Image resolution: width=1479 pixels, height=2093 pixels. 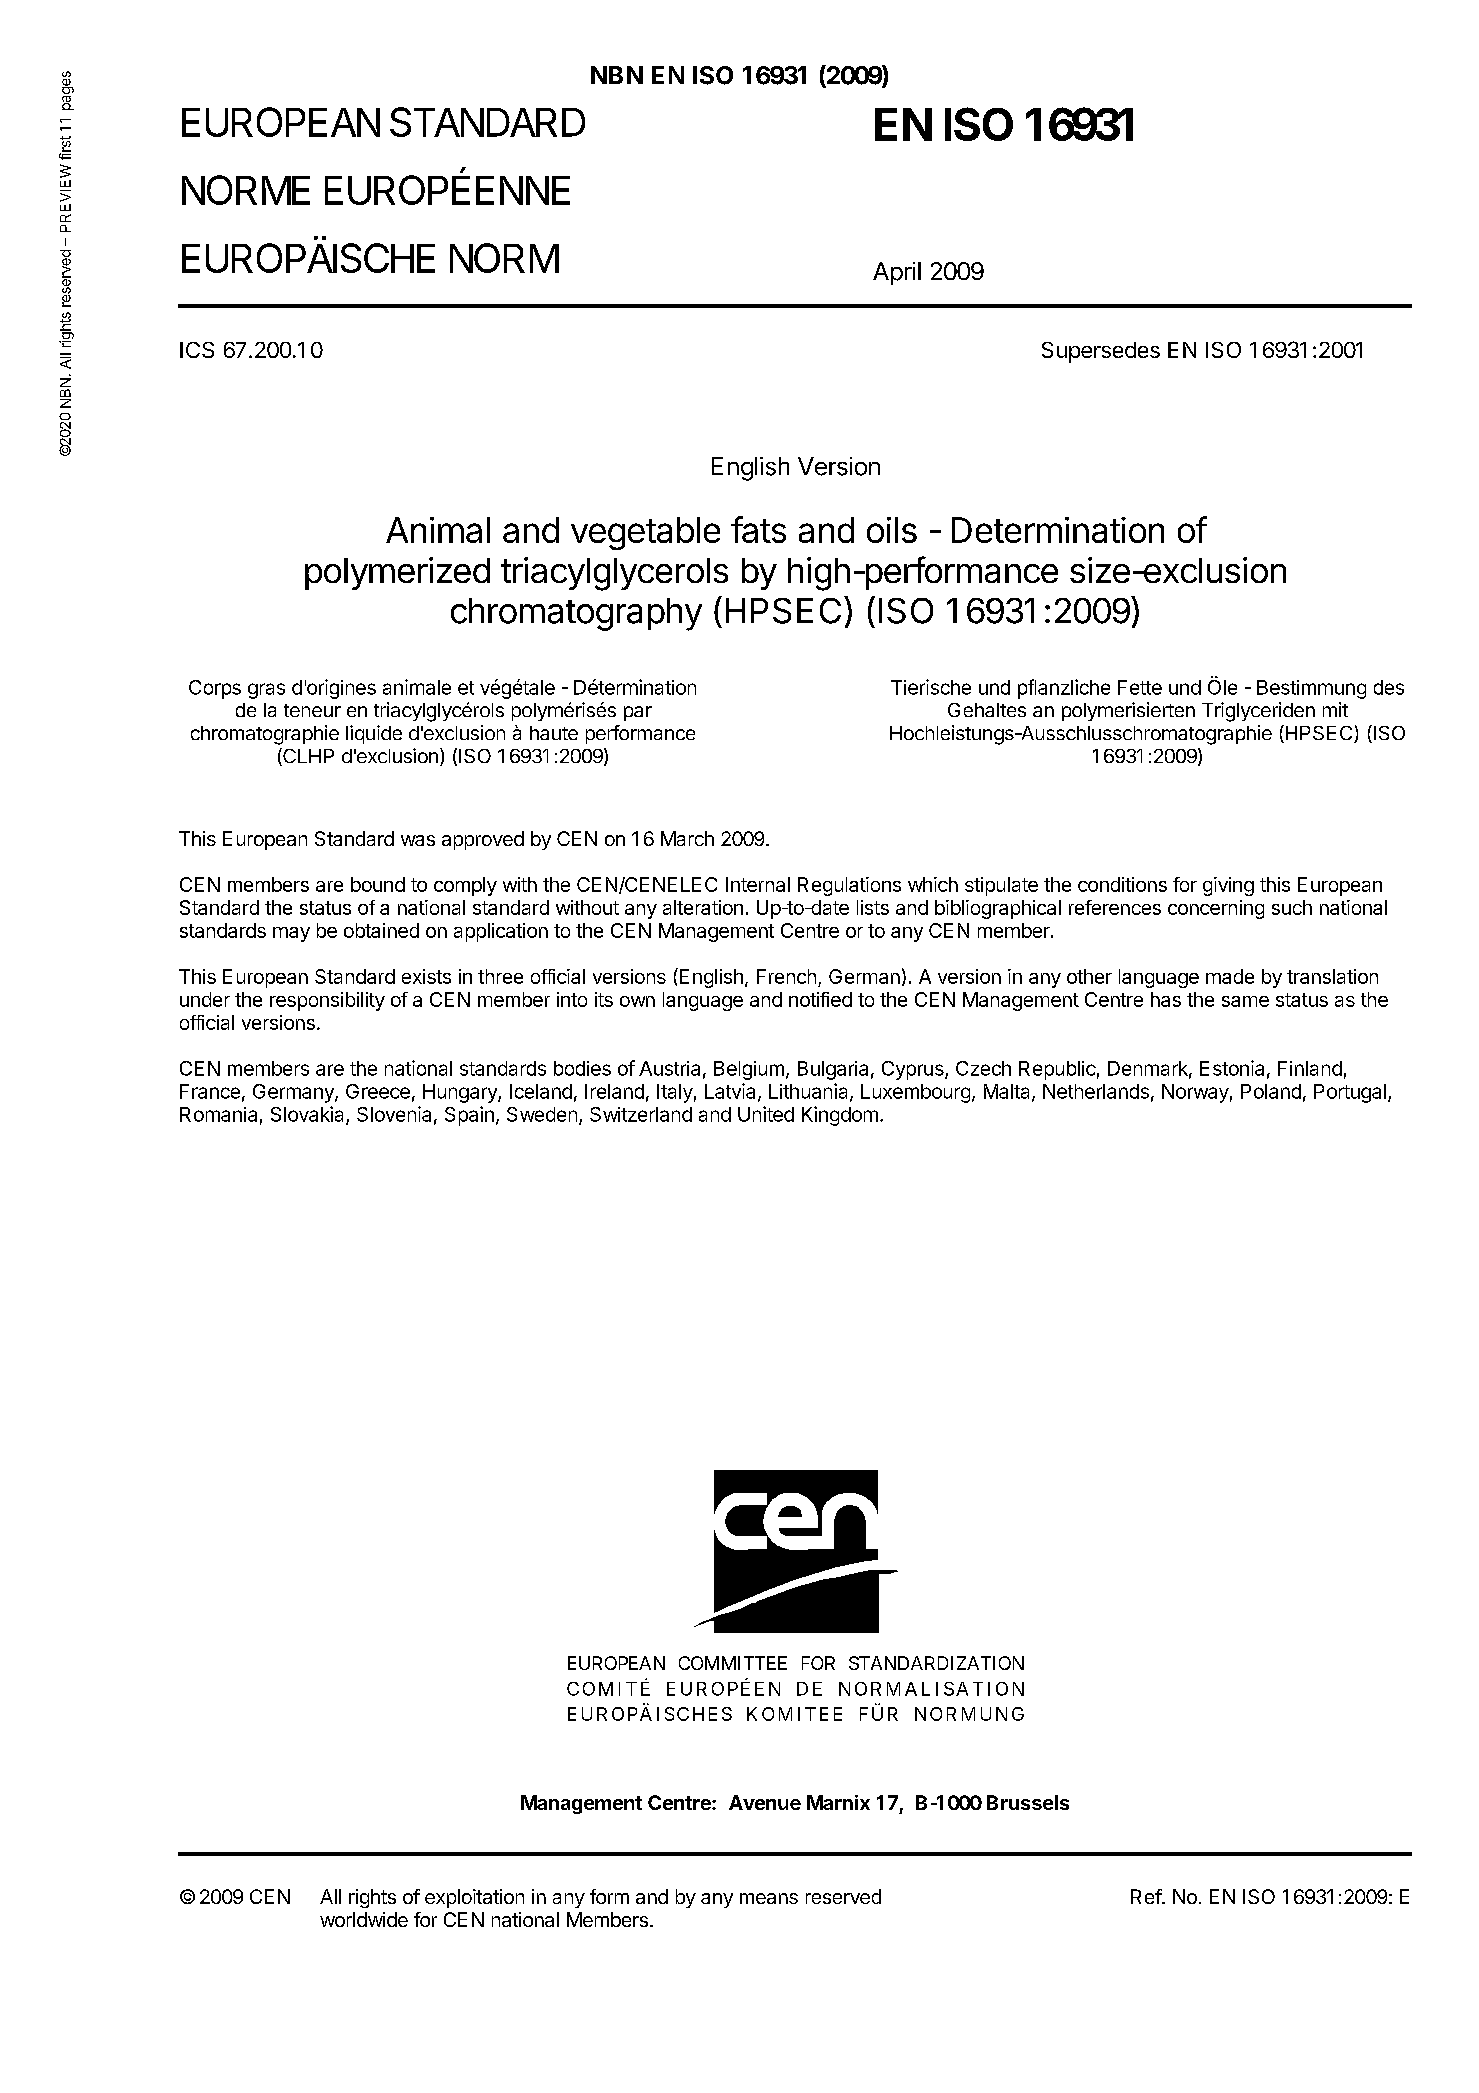 I want to click on gras, so click(x=266, y=691).
